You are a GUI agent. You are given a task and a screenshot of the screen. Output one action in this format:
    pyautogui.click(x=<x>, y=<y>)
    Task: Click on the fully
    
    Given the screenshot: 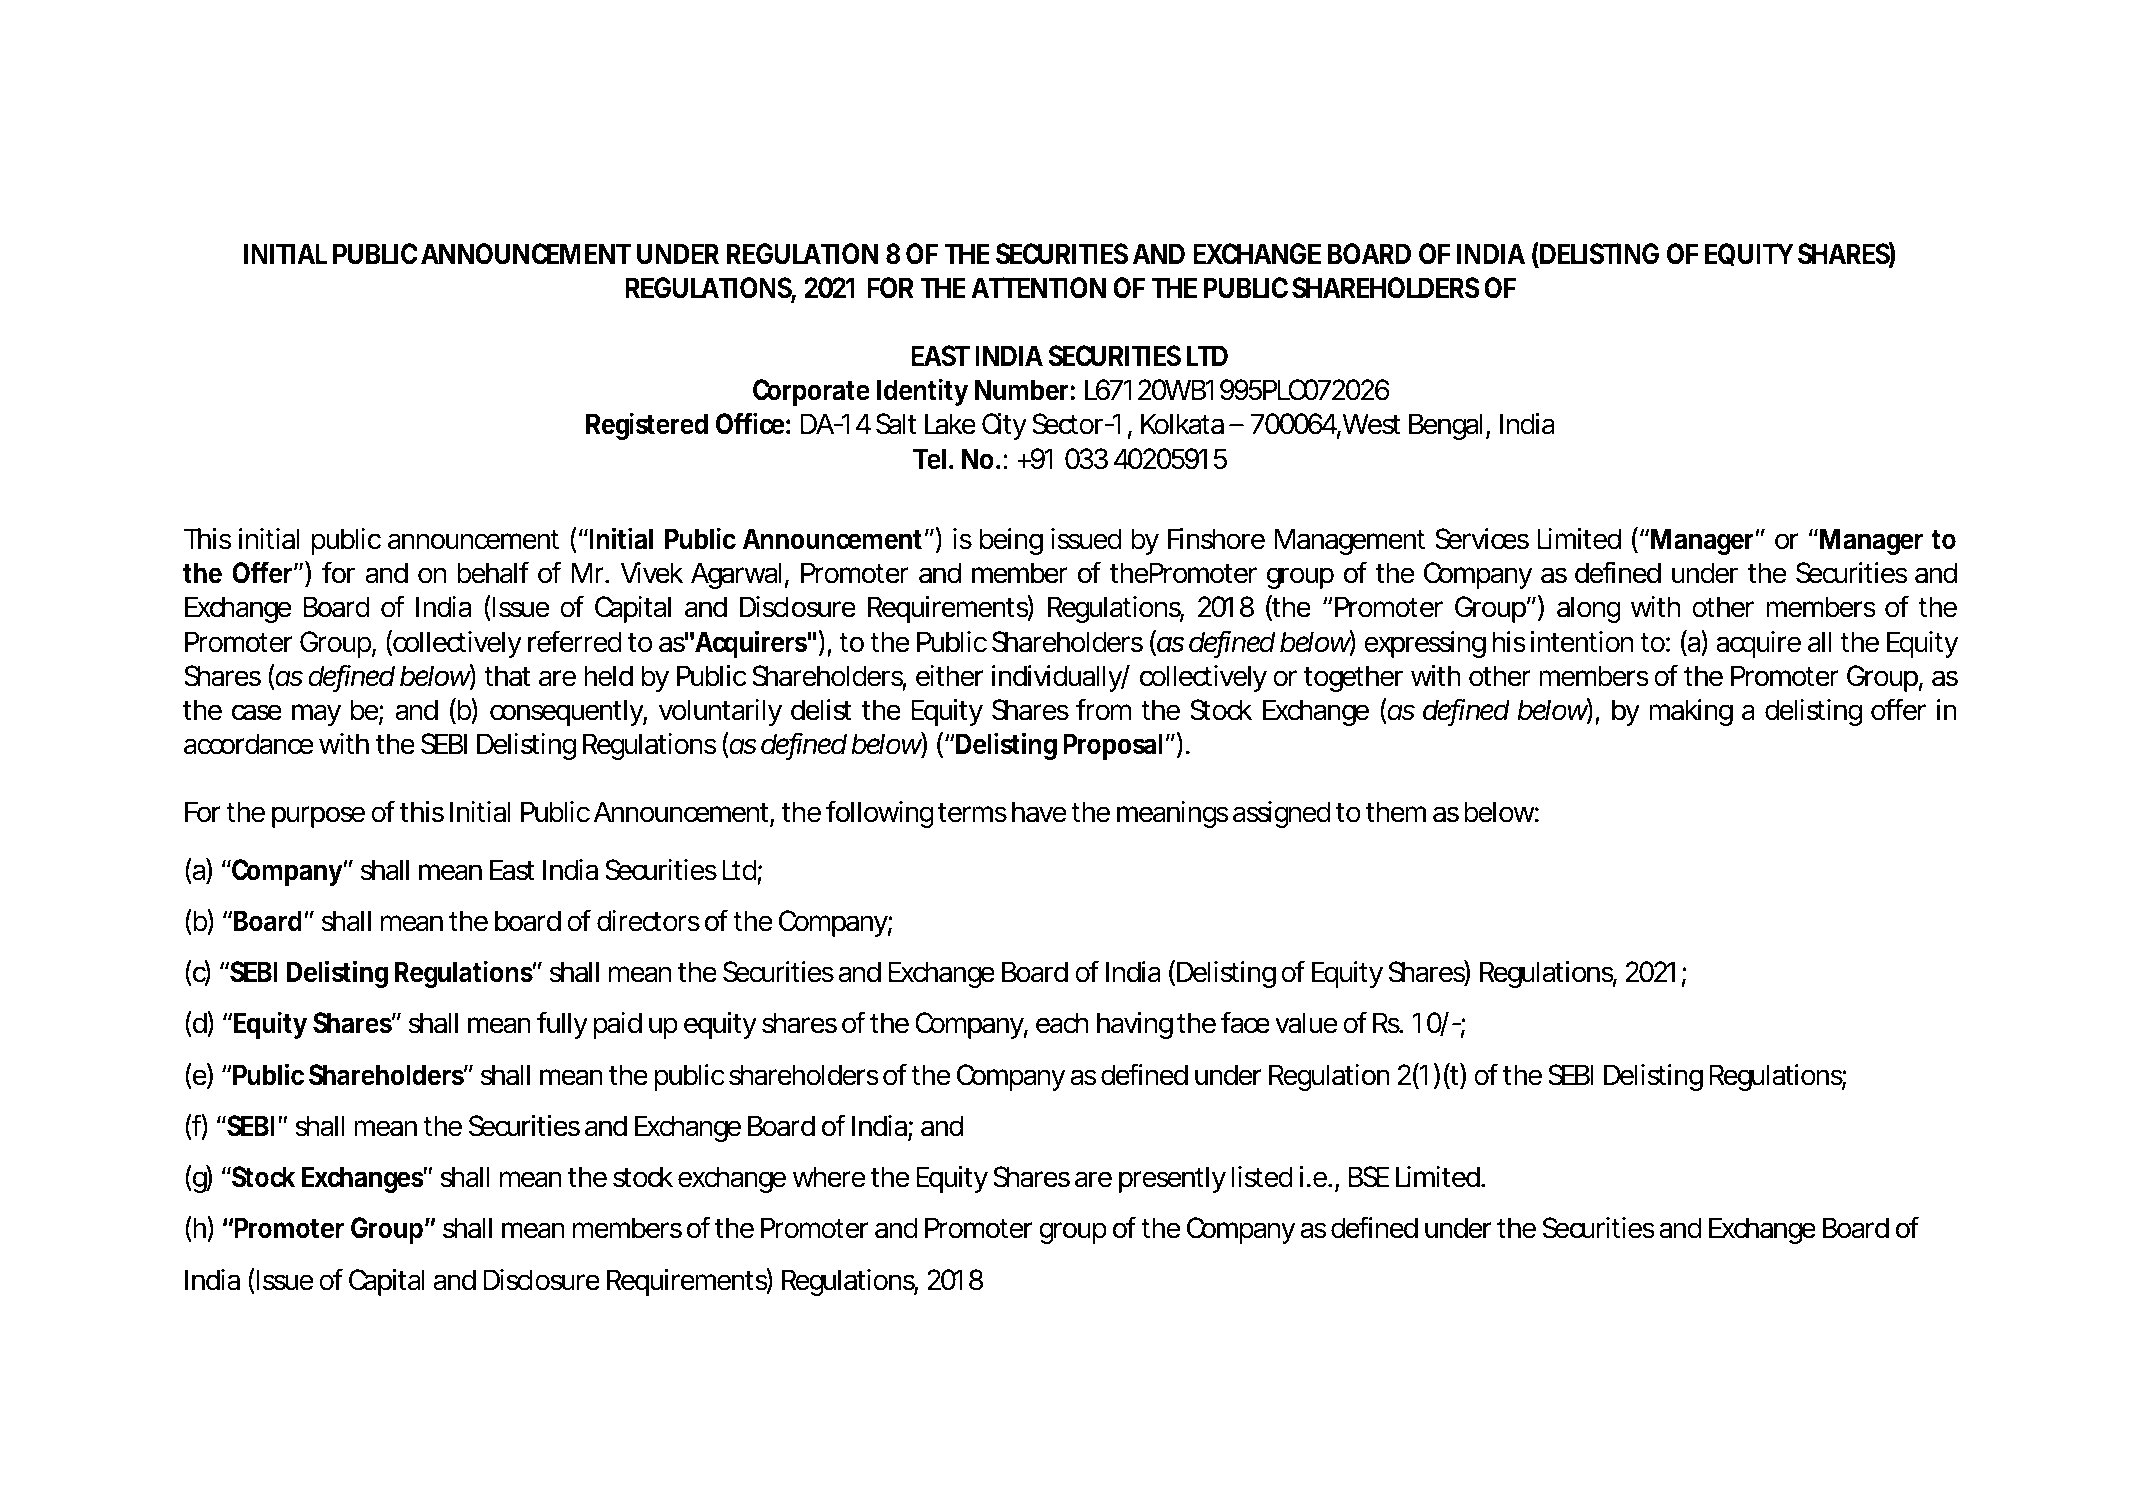 What is the action you would take?
    pyautogui.click(x=562, y=1025)
